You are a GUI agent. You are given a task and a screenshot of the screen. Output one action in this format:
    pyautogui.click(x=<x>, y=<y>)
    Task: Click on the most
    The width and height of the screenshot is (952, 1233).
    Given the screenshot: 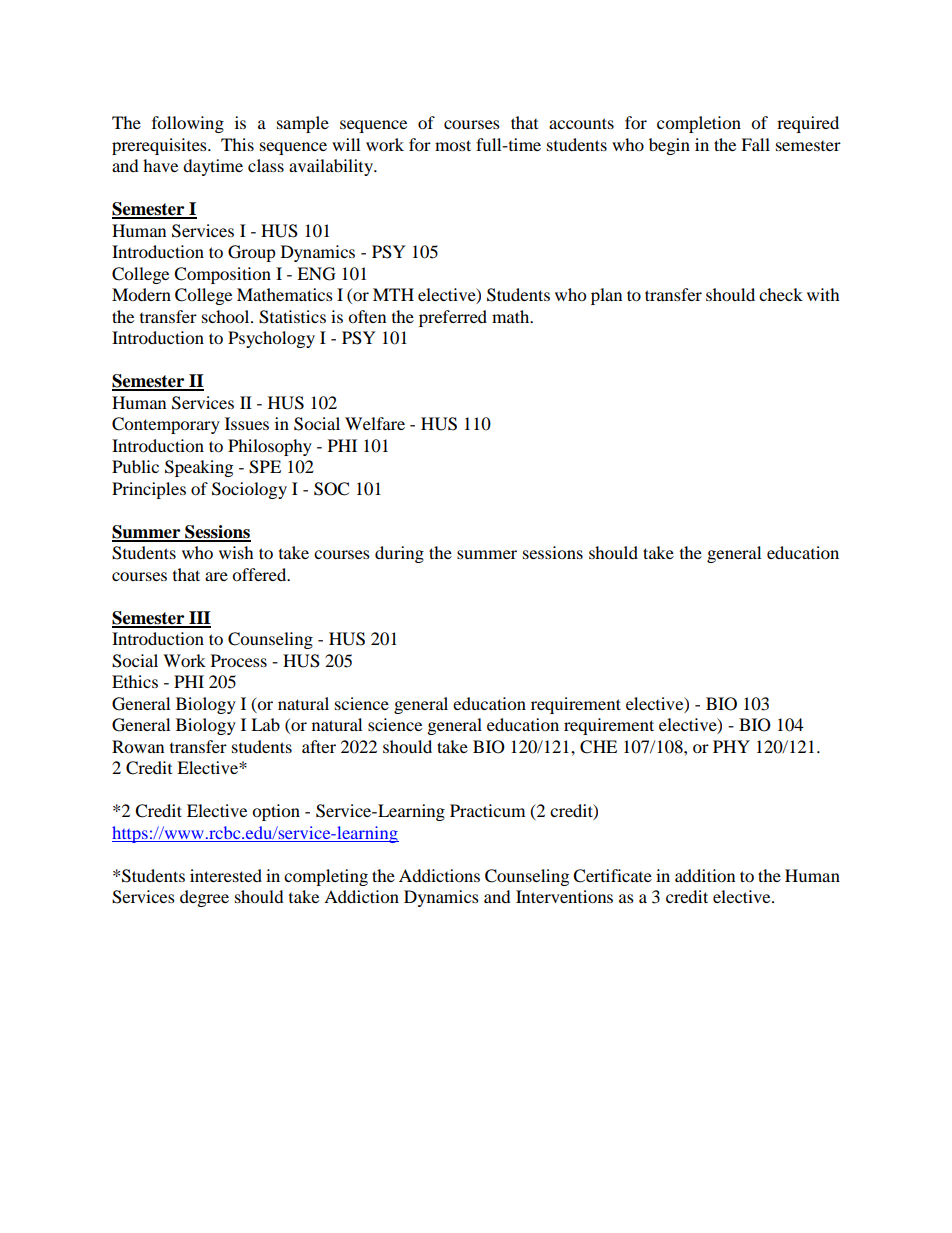 What is the action you would take?
    pyautogui.click(x=453, y=145)
